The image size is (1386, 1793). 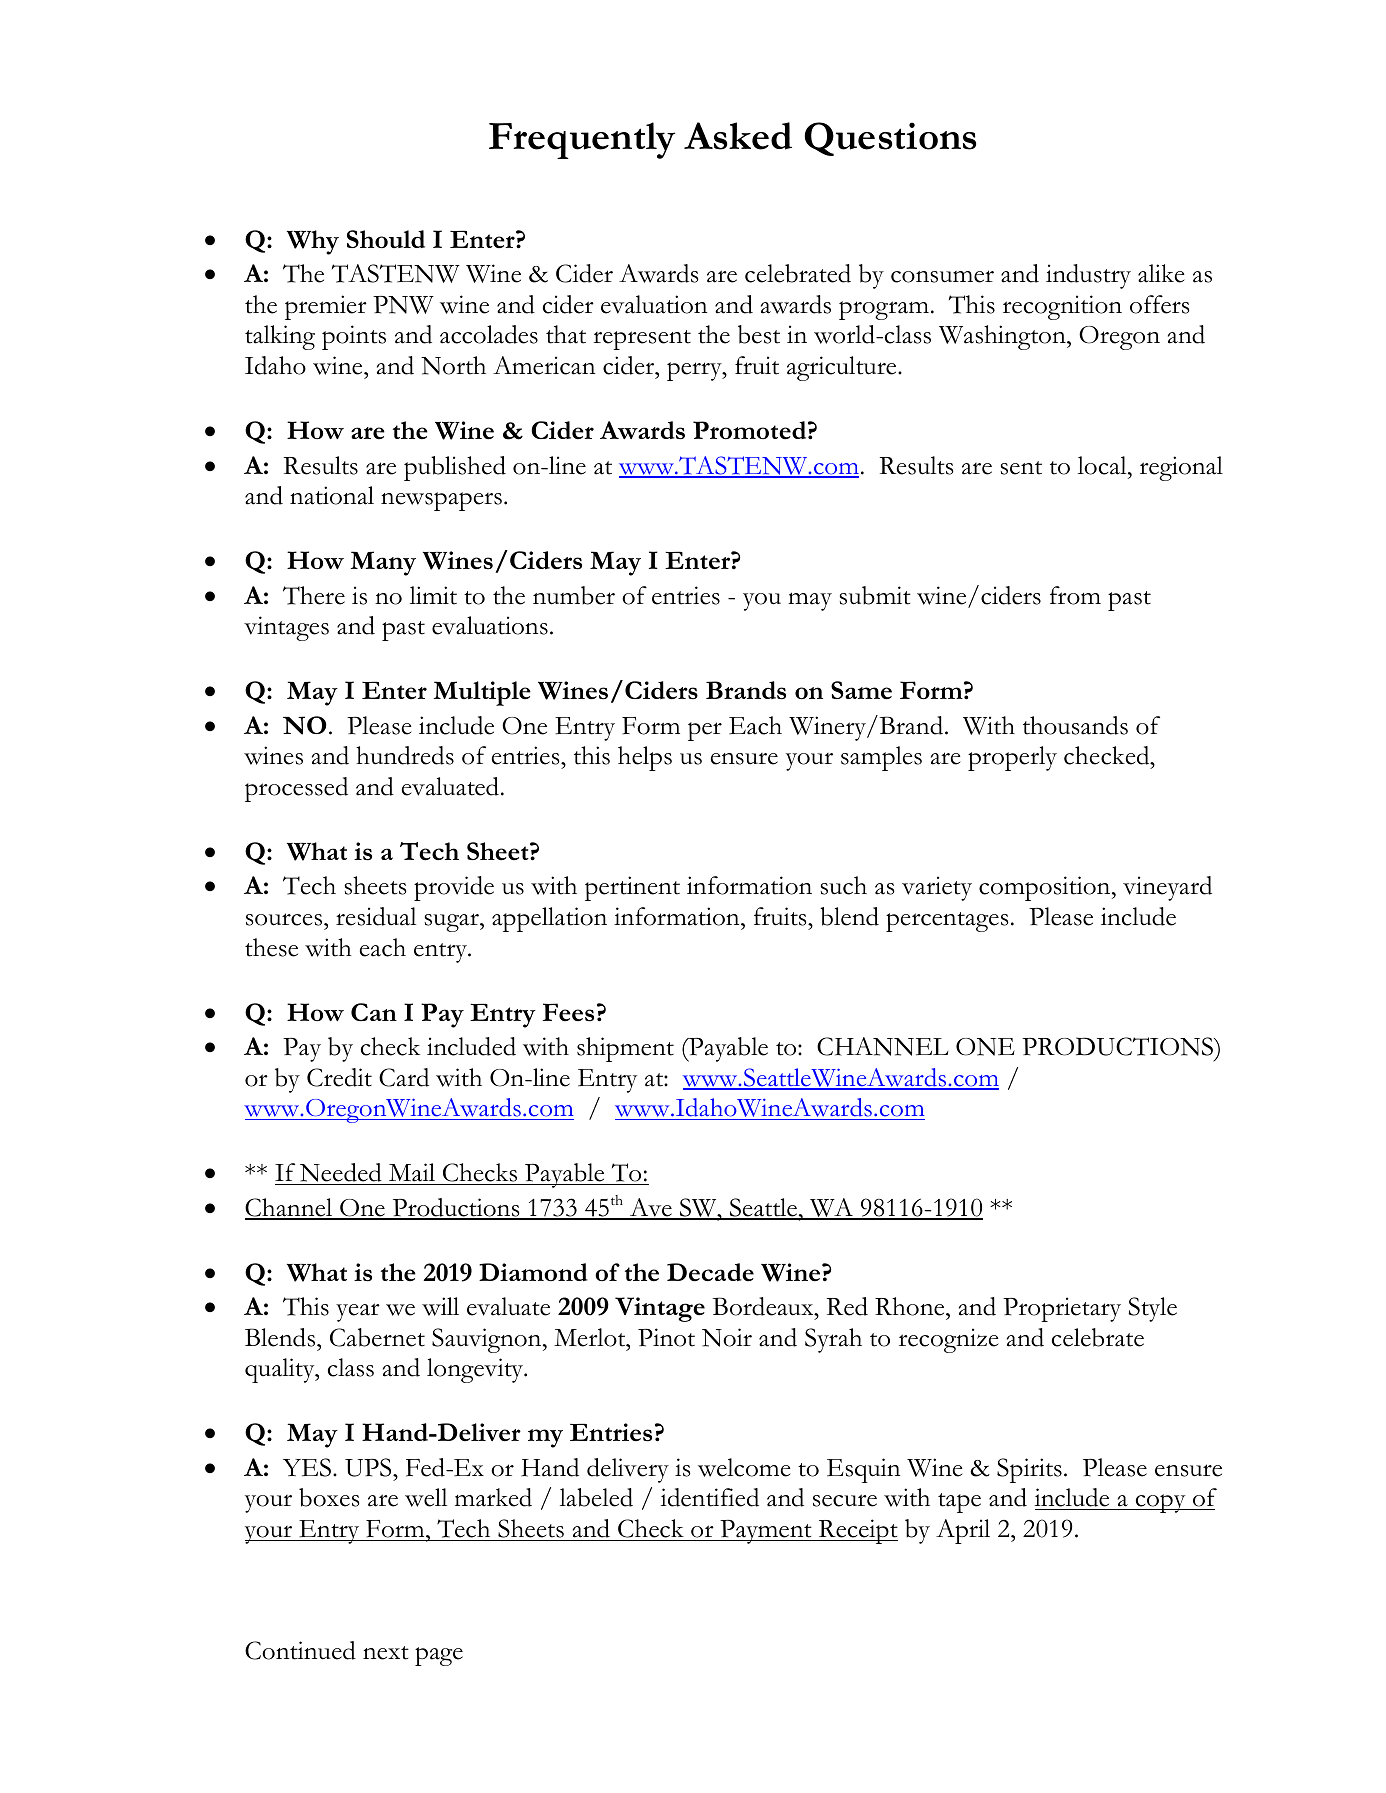 I want to click on Payment, so click(x=766, y=1532).
